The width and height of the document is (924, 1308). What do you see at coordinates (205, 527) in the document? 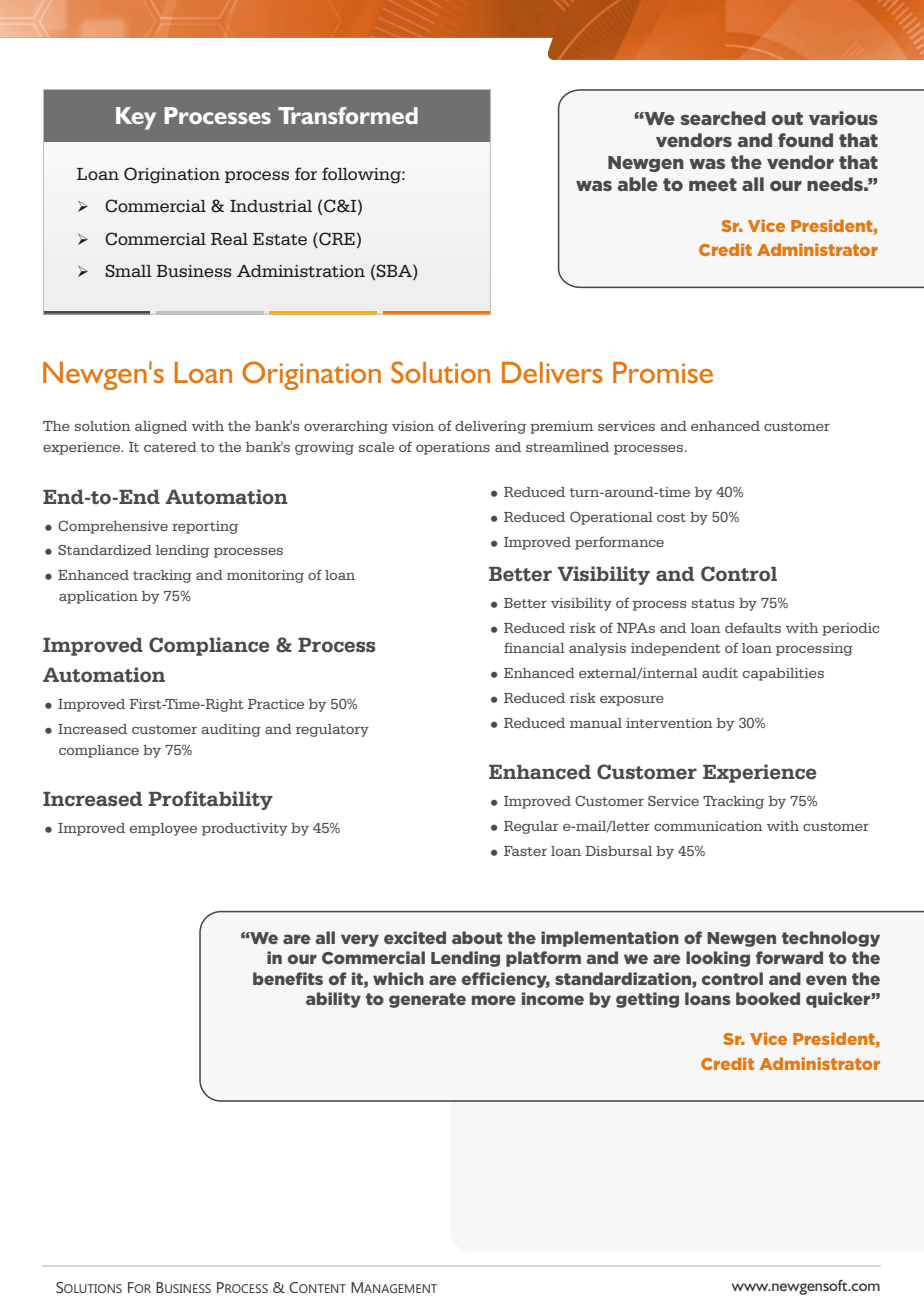
I see `reporting` at bounding box center [205, 527].
